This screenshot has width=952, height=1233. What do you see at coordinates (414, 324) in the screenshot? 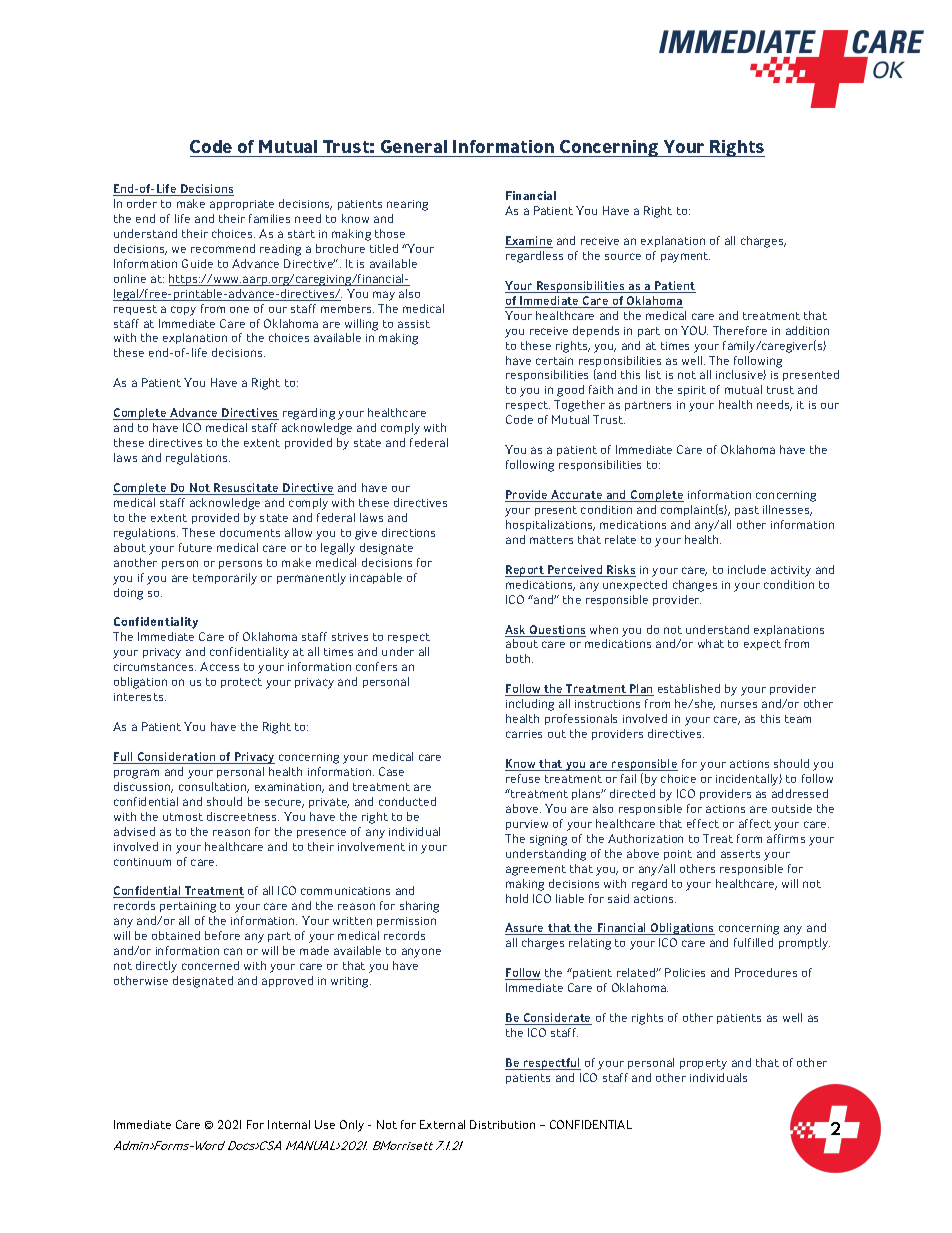
I see `assist` at bounding box center [414, 324].
